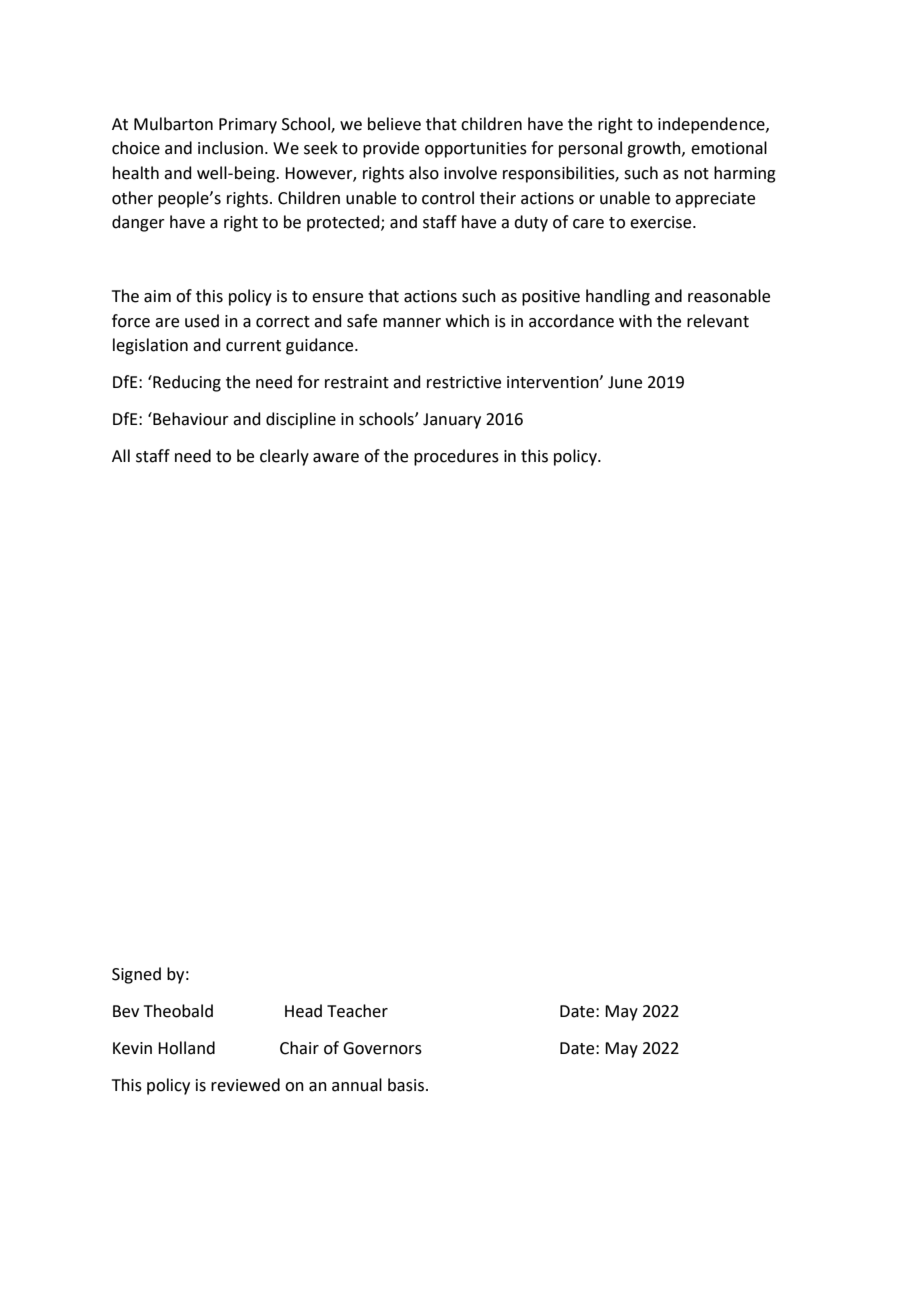 This screenshot has width=924, height=1308. What do you see at coordinates (382, 1048) in the screenshot?
I see `Governors` at bounding box center [382, 1048].
